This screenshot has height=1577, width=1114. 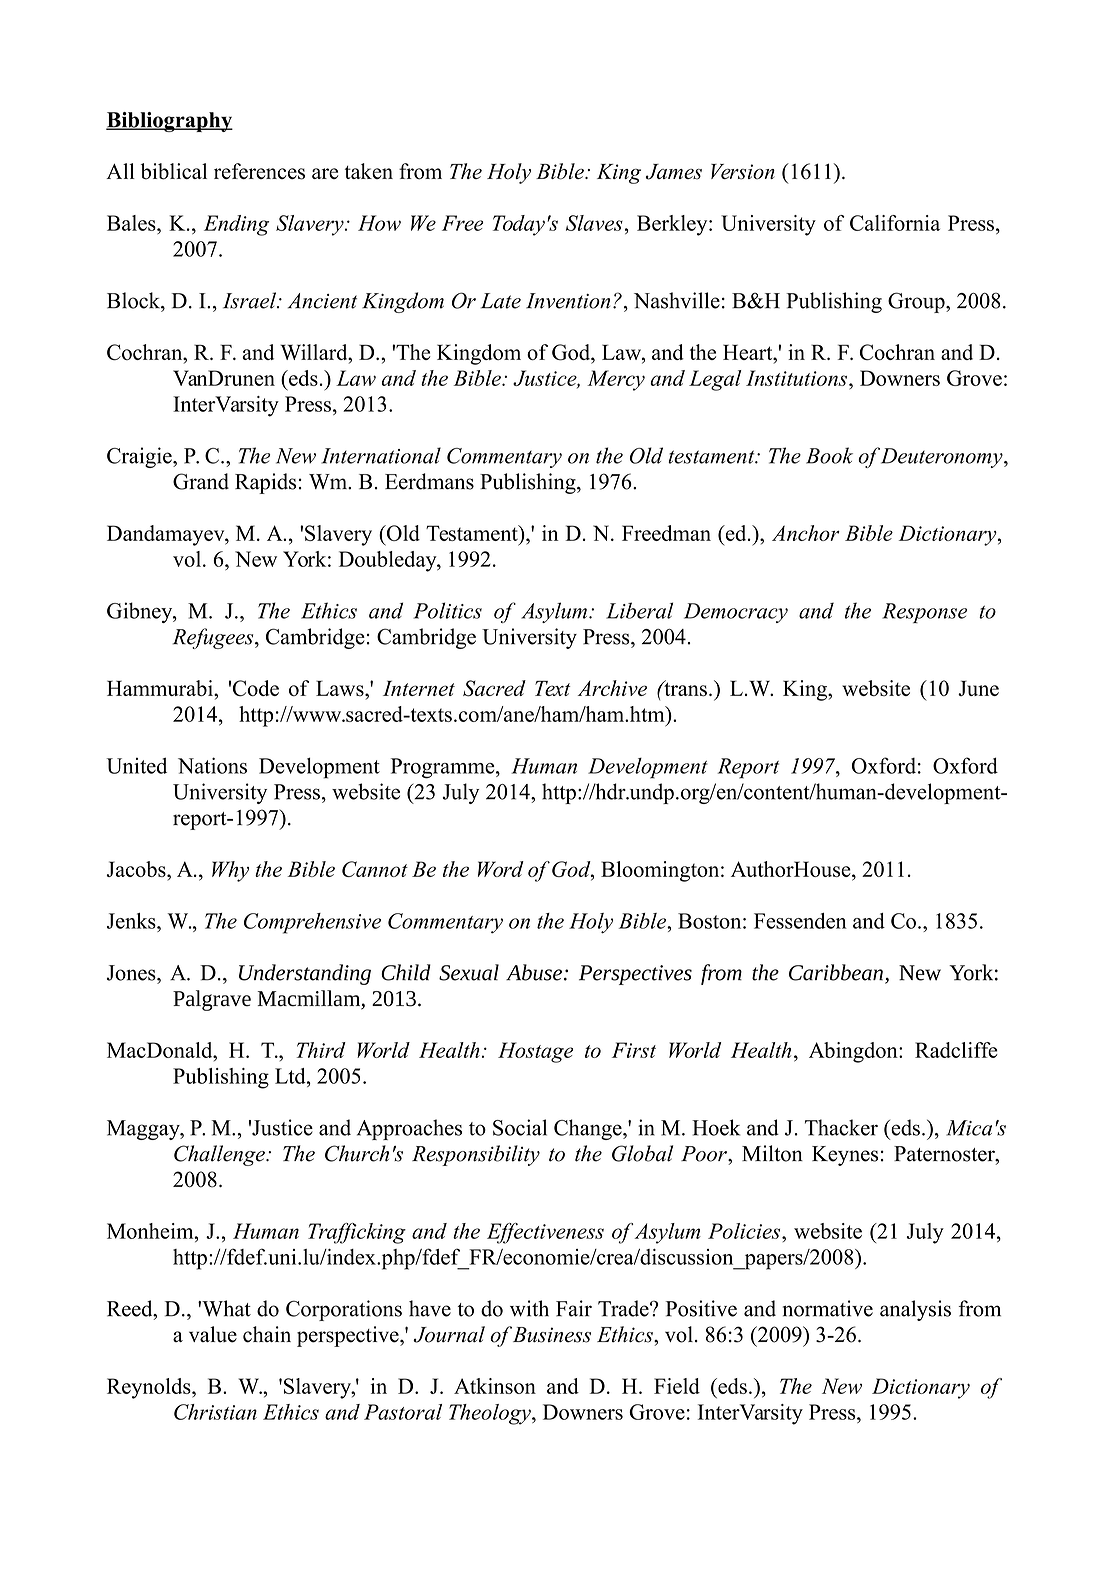 I want to click on Business, so click(x=552, y=1335).
